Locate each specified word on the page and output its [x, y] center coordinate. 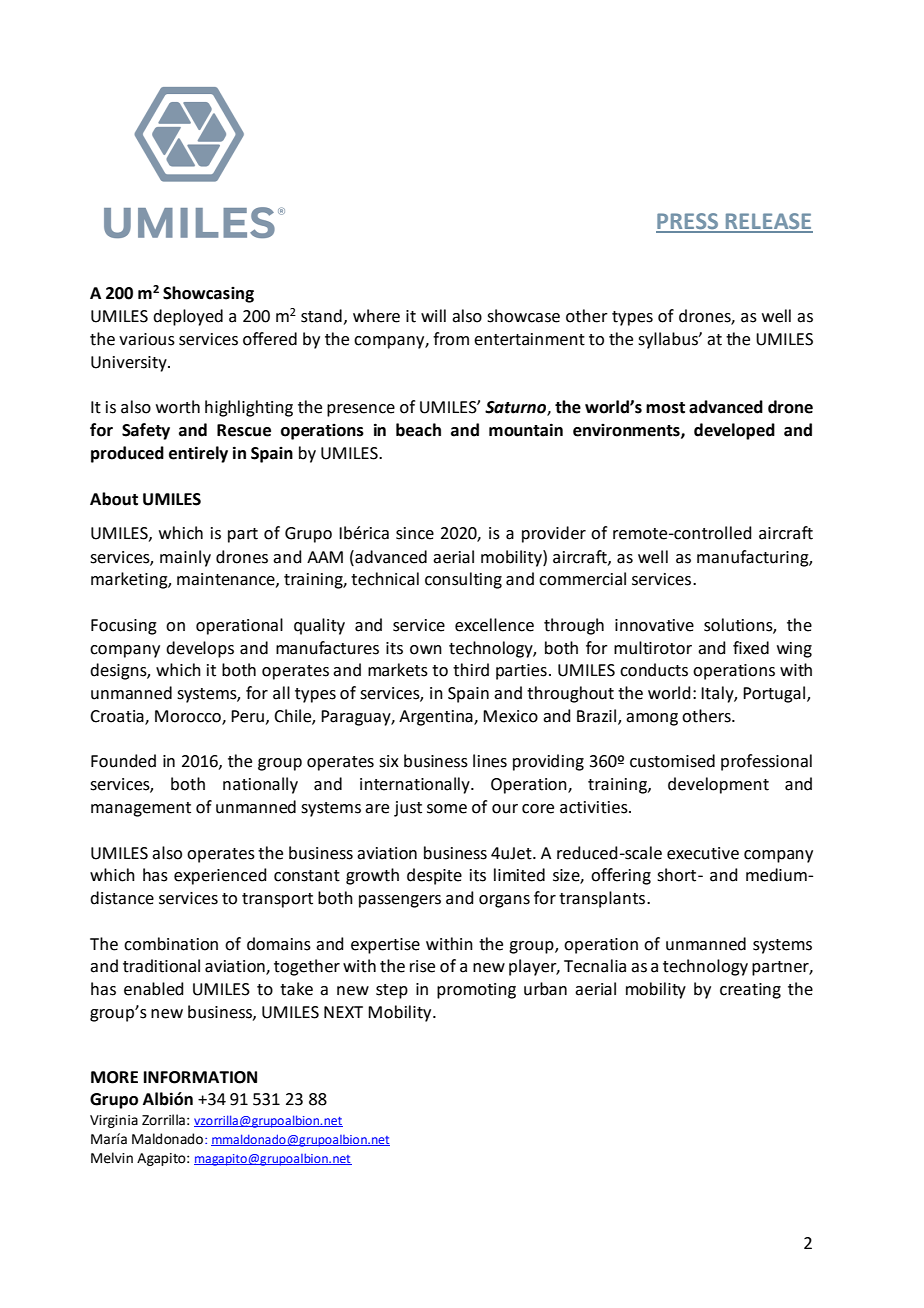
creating [750, 991]
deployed [188, 317]
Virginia [114, 1121]
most [665, 408]
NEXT [343, 1012]
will [433, 315]
